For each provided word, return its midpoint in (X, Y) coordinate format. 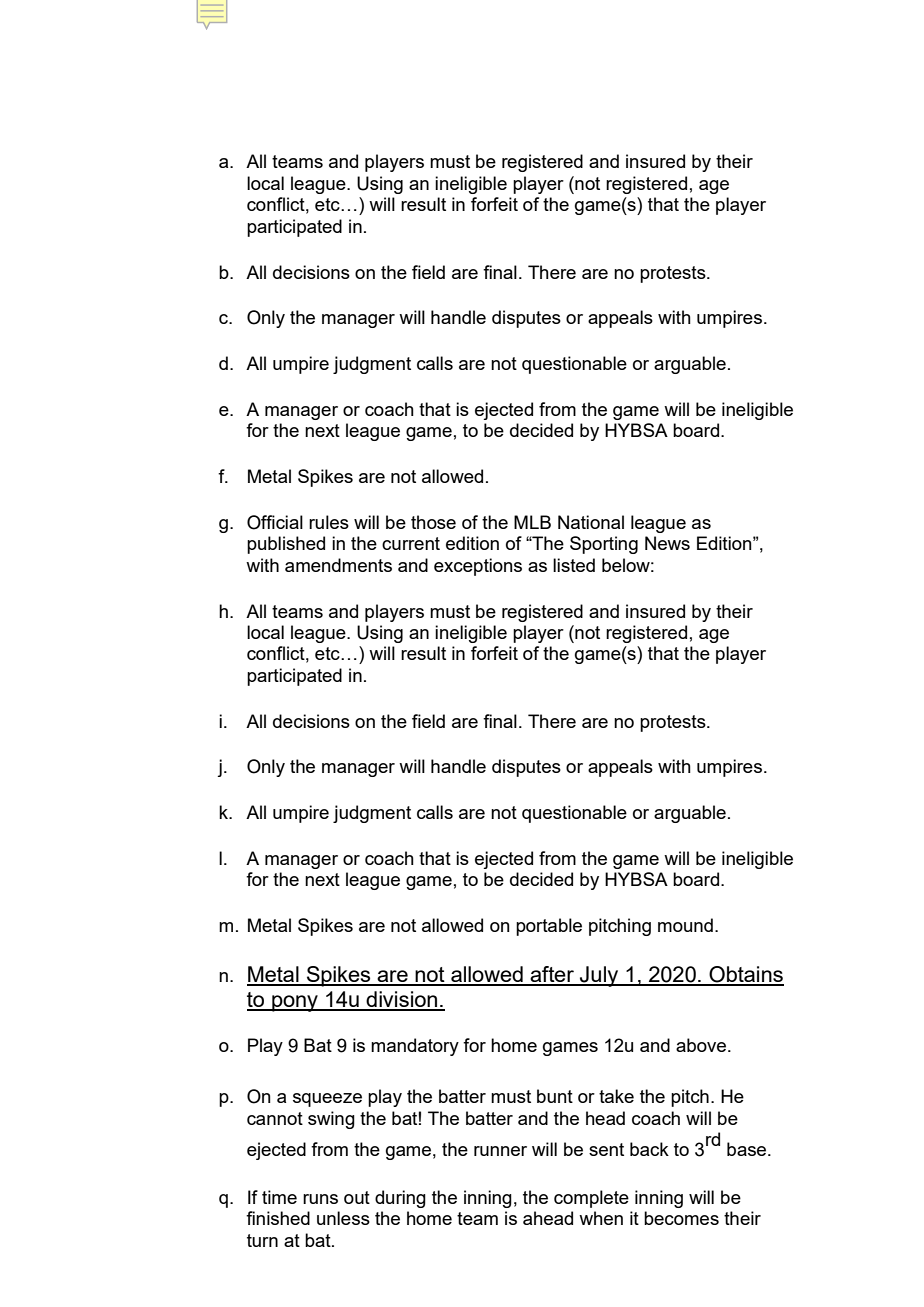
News (667, 543)
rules (329, 522)
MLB (532, 522)
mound (685, 925)
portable (549, 927)
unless (343, 1218)
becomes (681, 1218)
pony (295, 1003)
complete (591, 1199)
